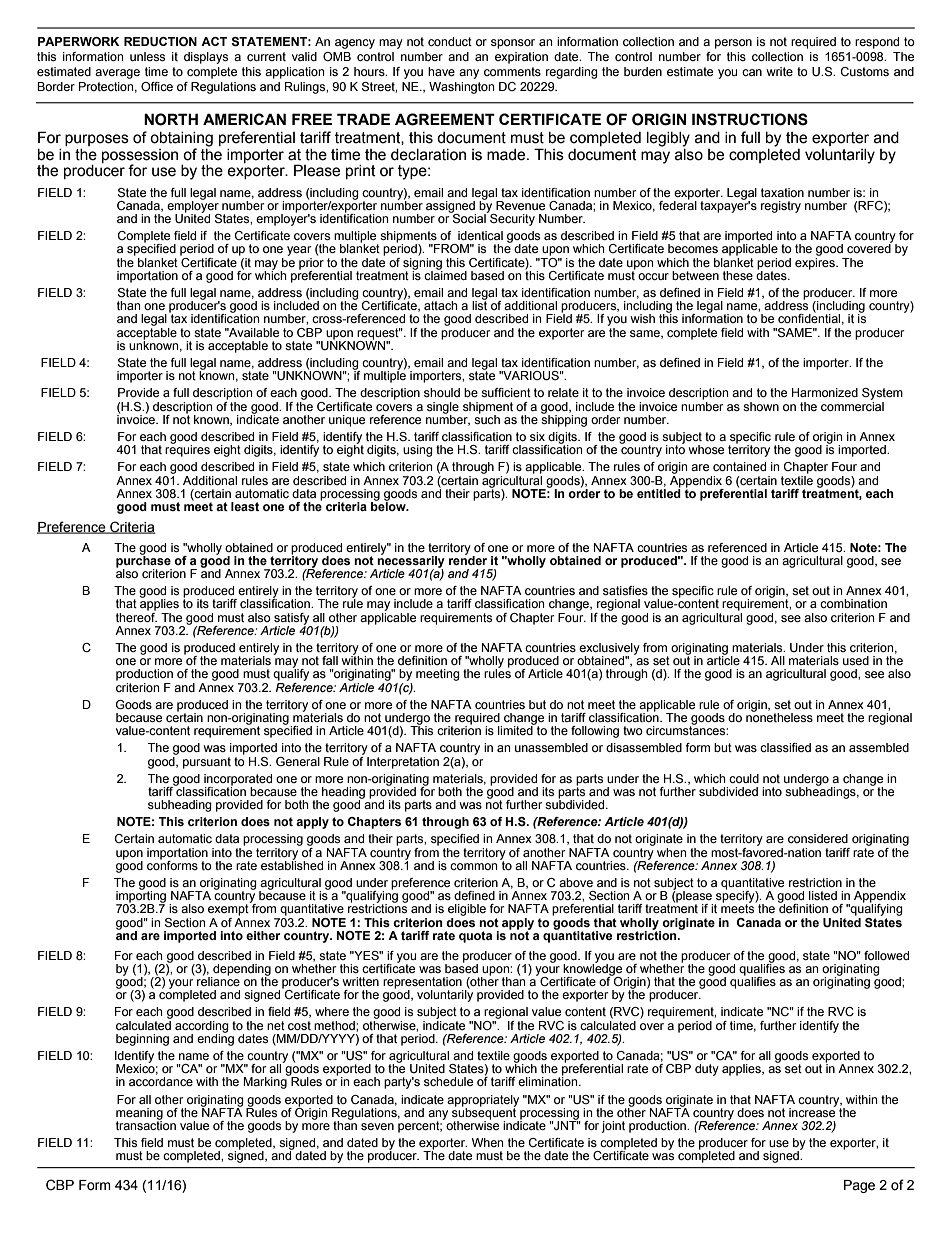  What do you see at coordinates (157, 86) in the image?
I see `Office` at bounding box center [157, 86].
